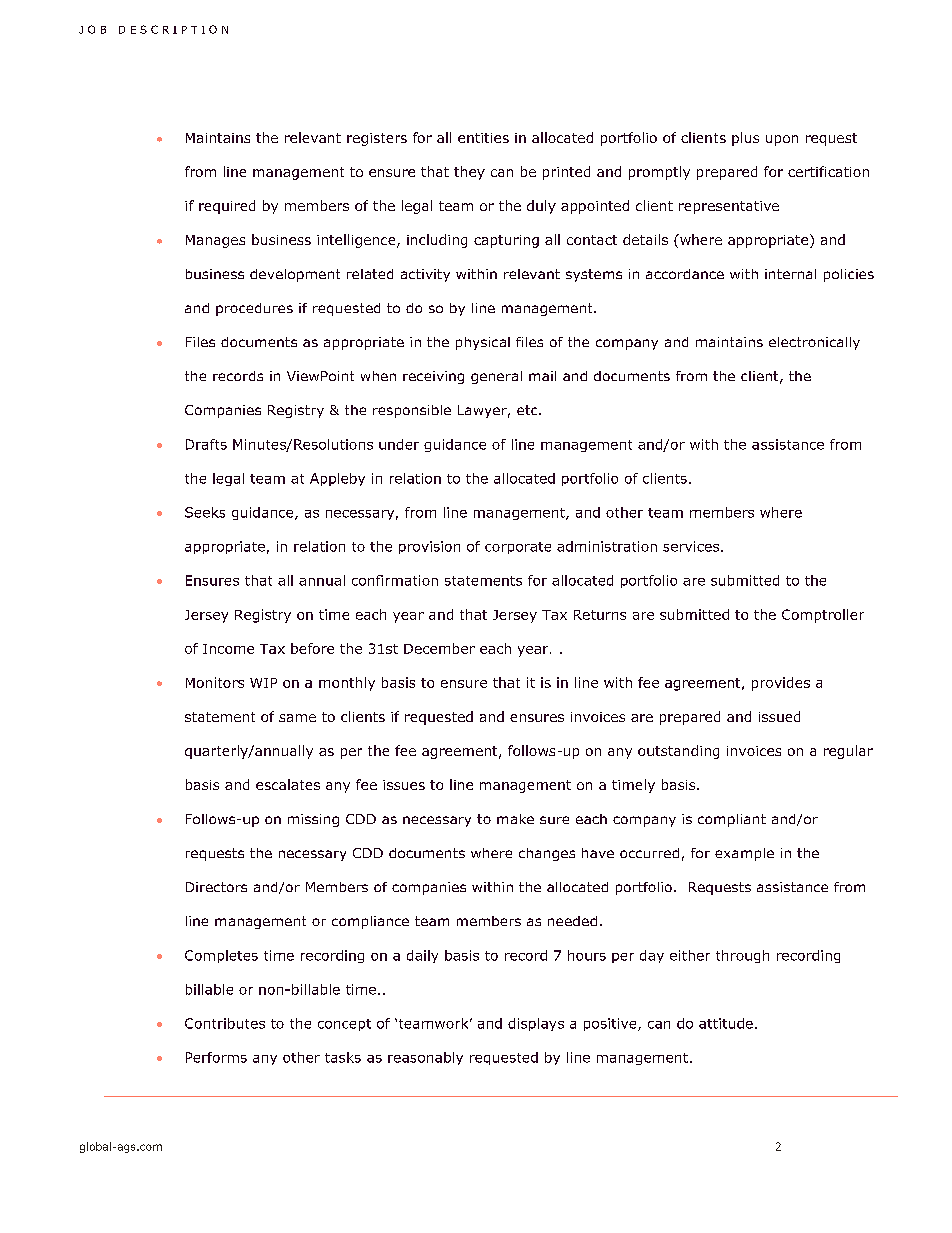 Image resolution: width=952 pixels, height=1233 pixels. I want to click on upon, so click(782, 140).
